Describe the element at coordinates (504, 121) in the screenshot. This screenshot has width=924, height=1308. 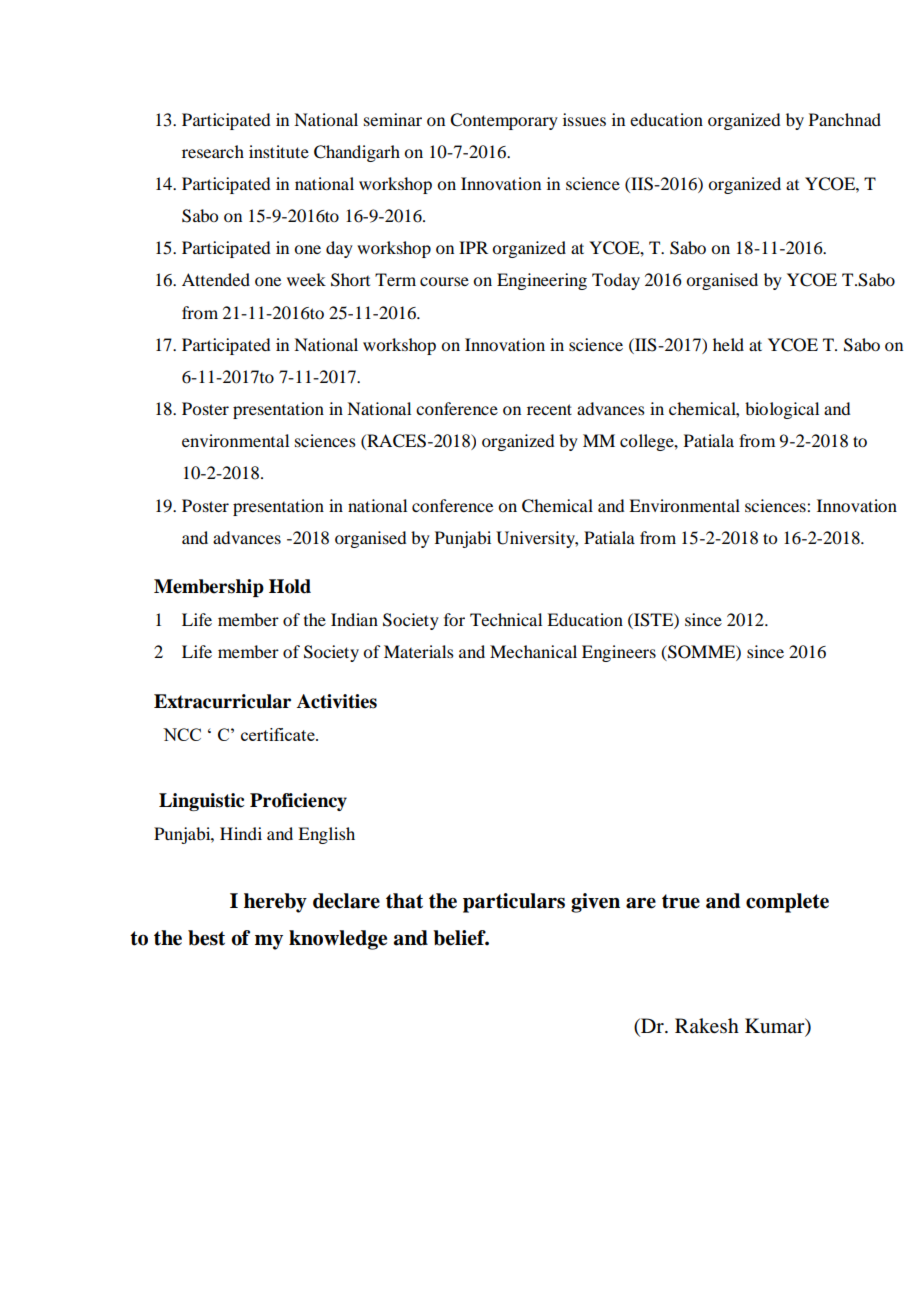
I see `Contemporary` at that location.
